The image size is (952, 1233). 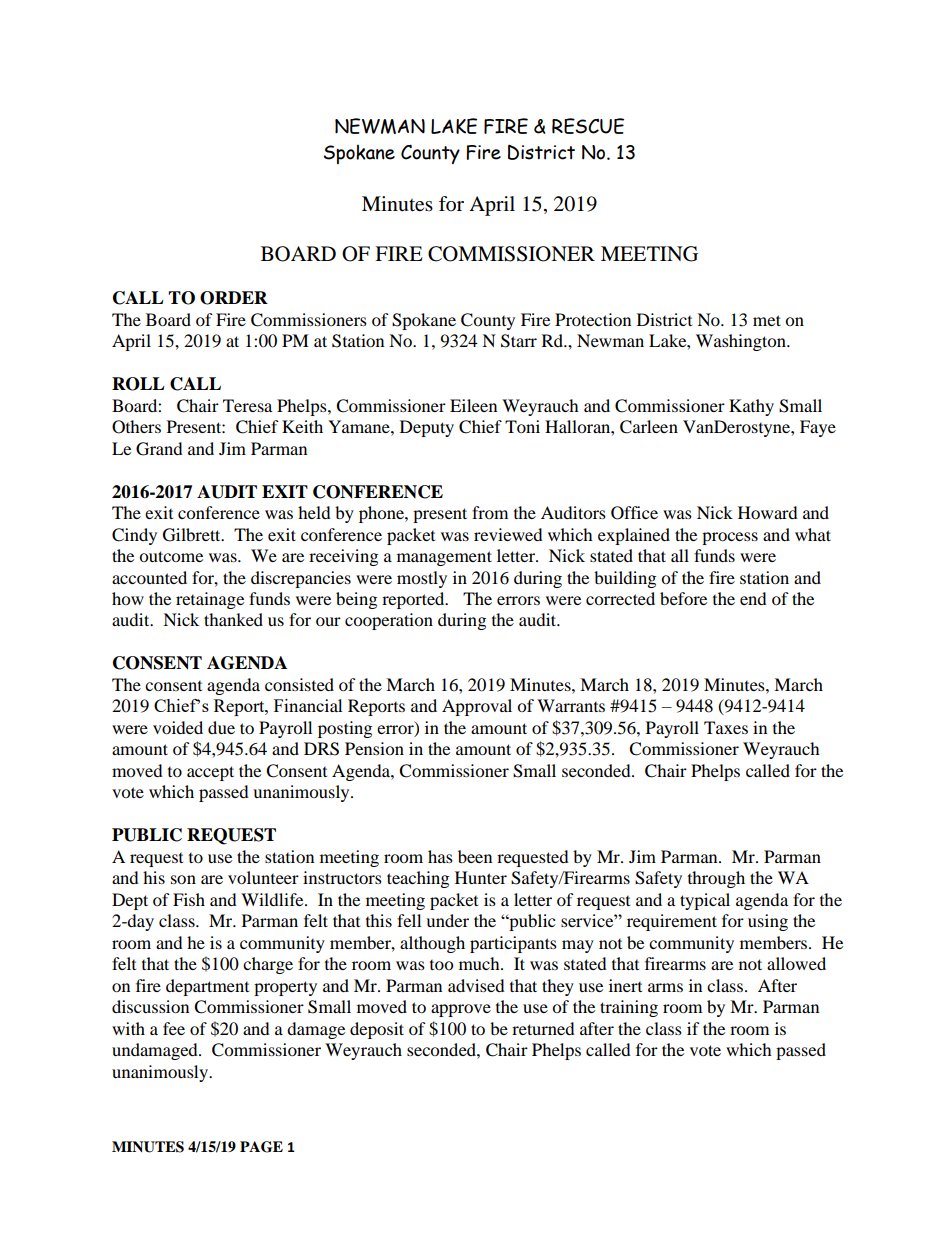 I want to click on met, so click(x=767, y=320).
